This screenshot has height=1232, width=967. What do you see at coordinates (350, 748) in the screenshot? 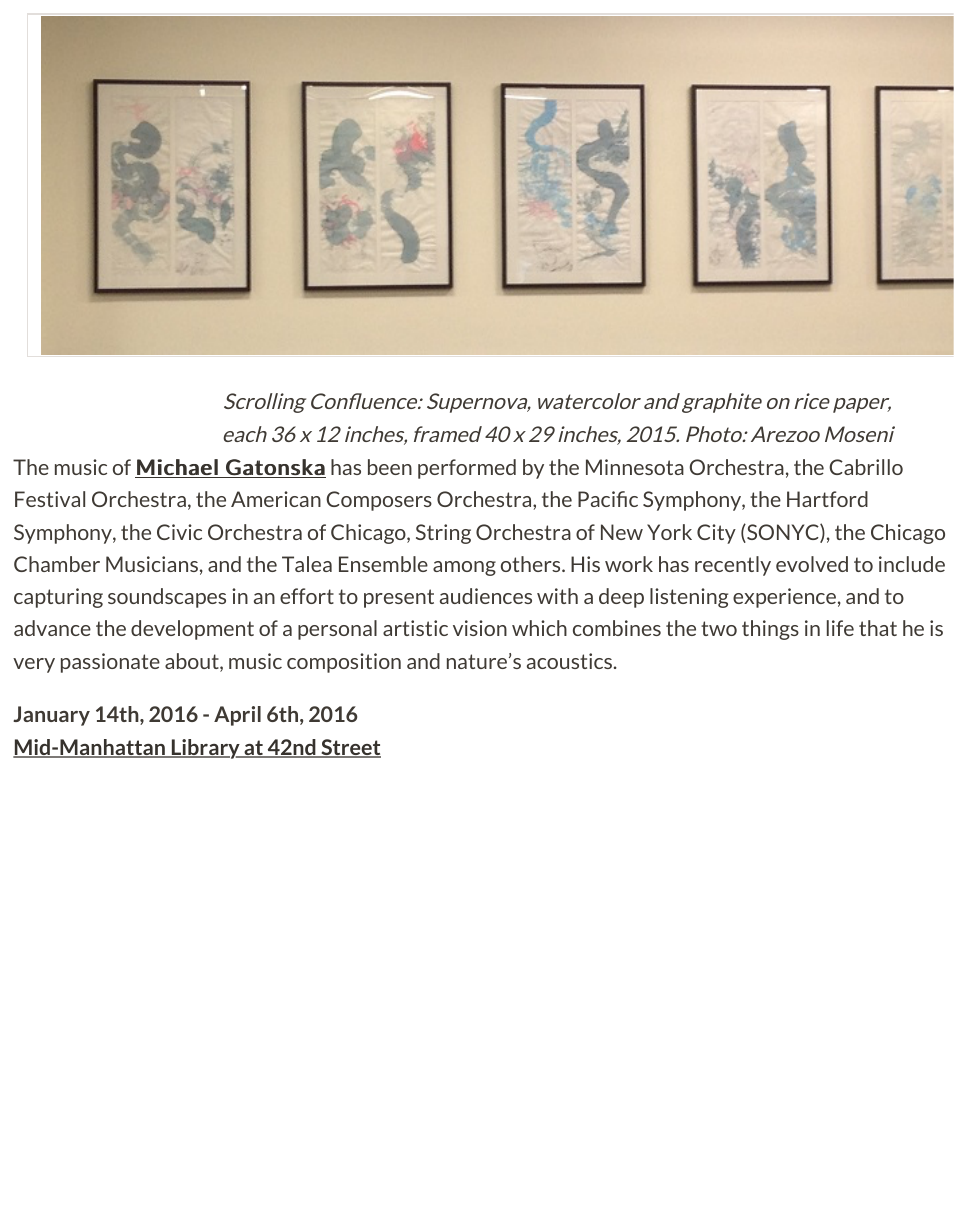
I see `Street` at bounding box center [350, 748].
